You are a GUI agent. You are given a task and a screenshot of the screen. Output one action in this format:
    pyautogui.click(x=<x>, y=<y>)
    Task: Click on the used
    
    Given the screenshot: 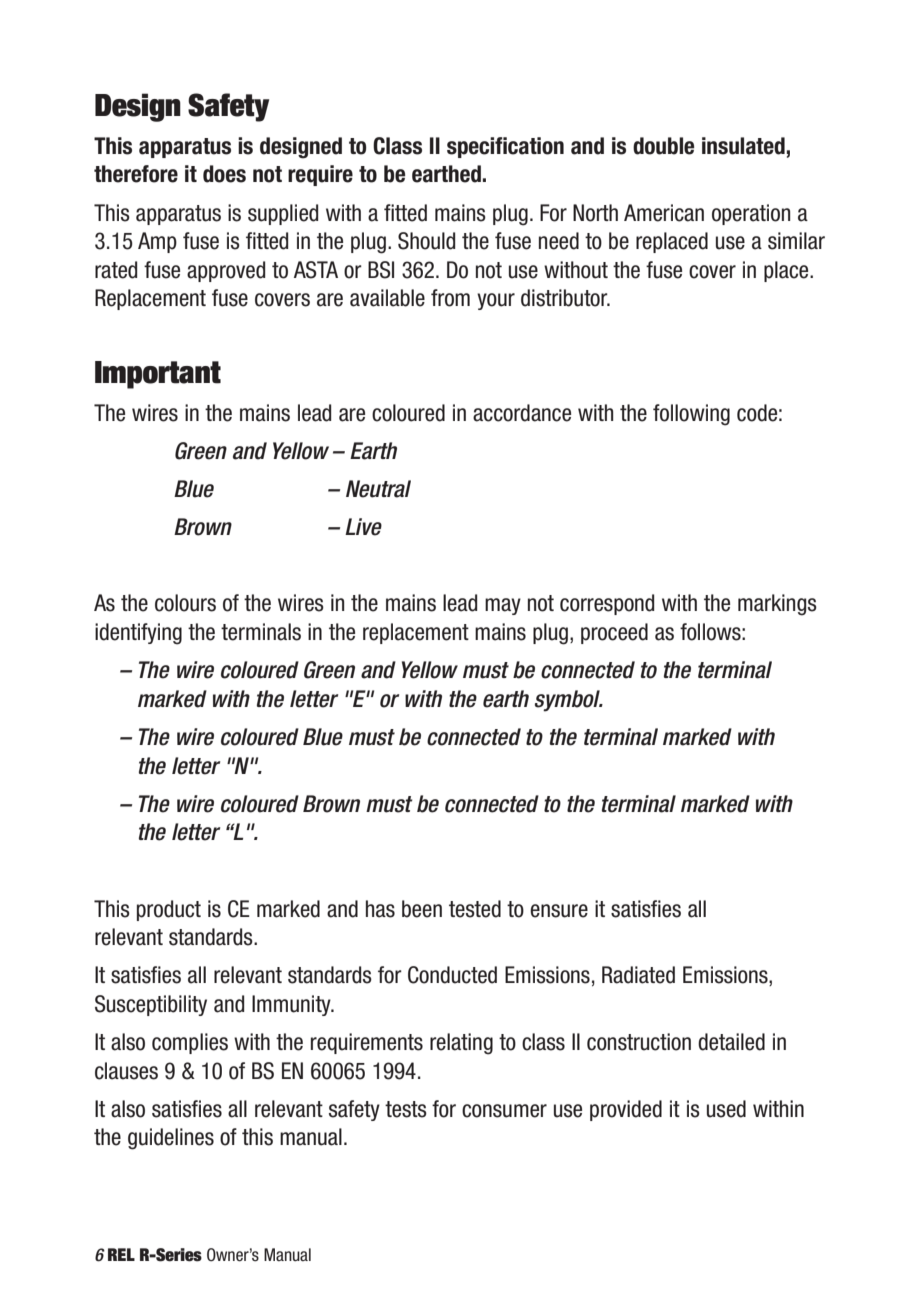 What is the action you would take?
    pyautogui.click(x=726, y=1109)
